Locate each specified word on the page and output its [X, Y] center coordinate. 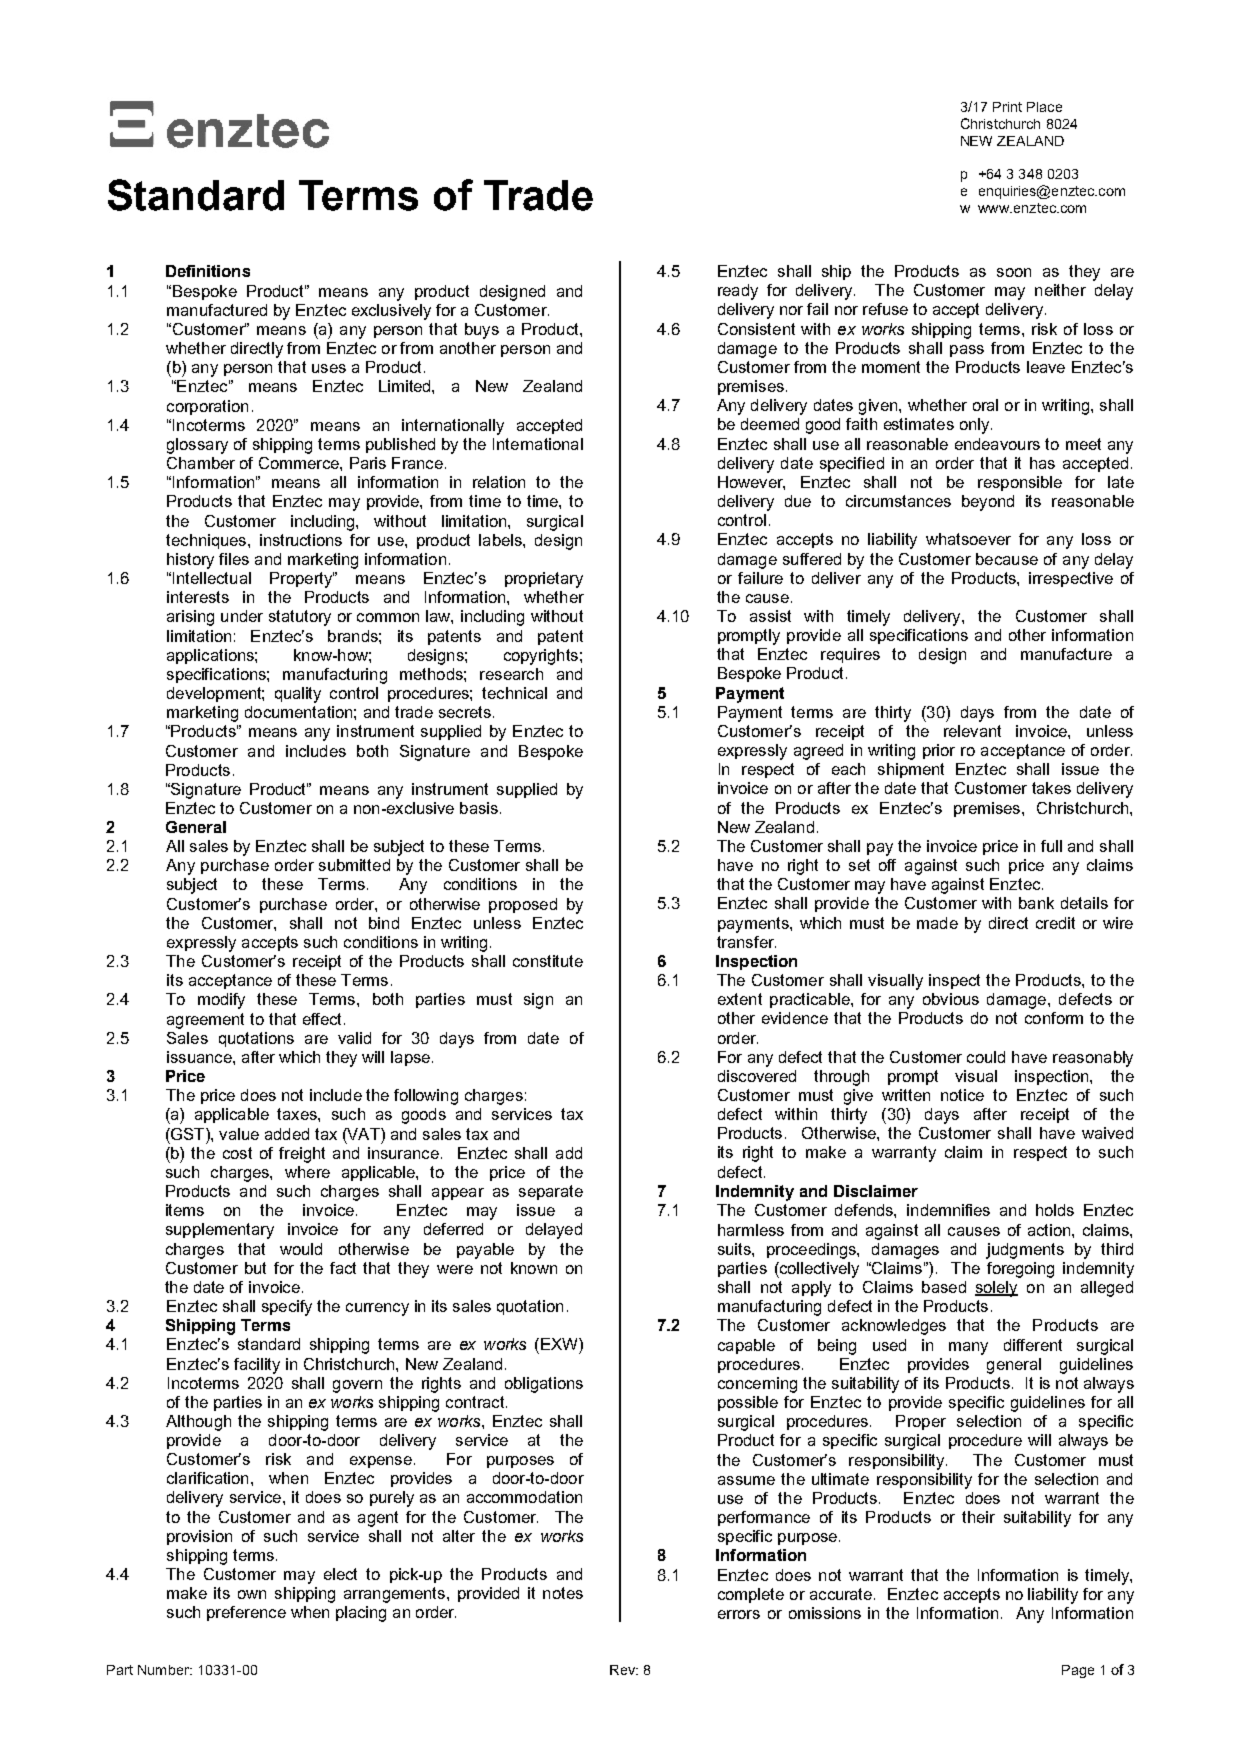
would [301, 1249]
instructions [301, 540]
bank [1036, 903]
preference [246, 1613]
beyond [988, 503]
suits [735, 1249]
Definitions [208, 271]
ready [738, 292]
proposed [523, 905]
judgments [1025, 1251]
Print [1007, 107]
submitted [354, 865]
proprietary [544, 580]
